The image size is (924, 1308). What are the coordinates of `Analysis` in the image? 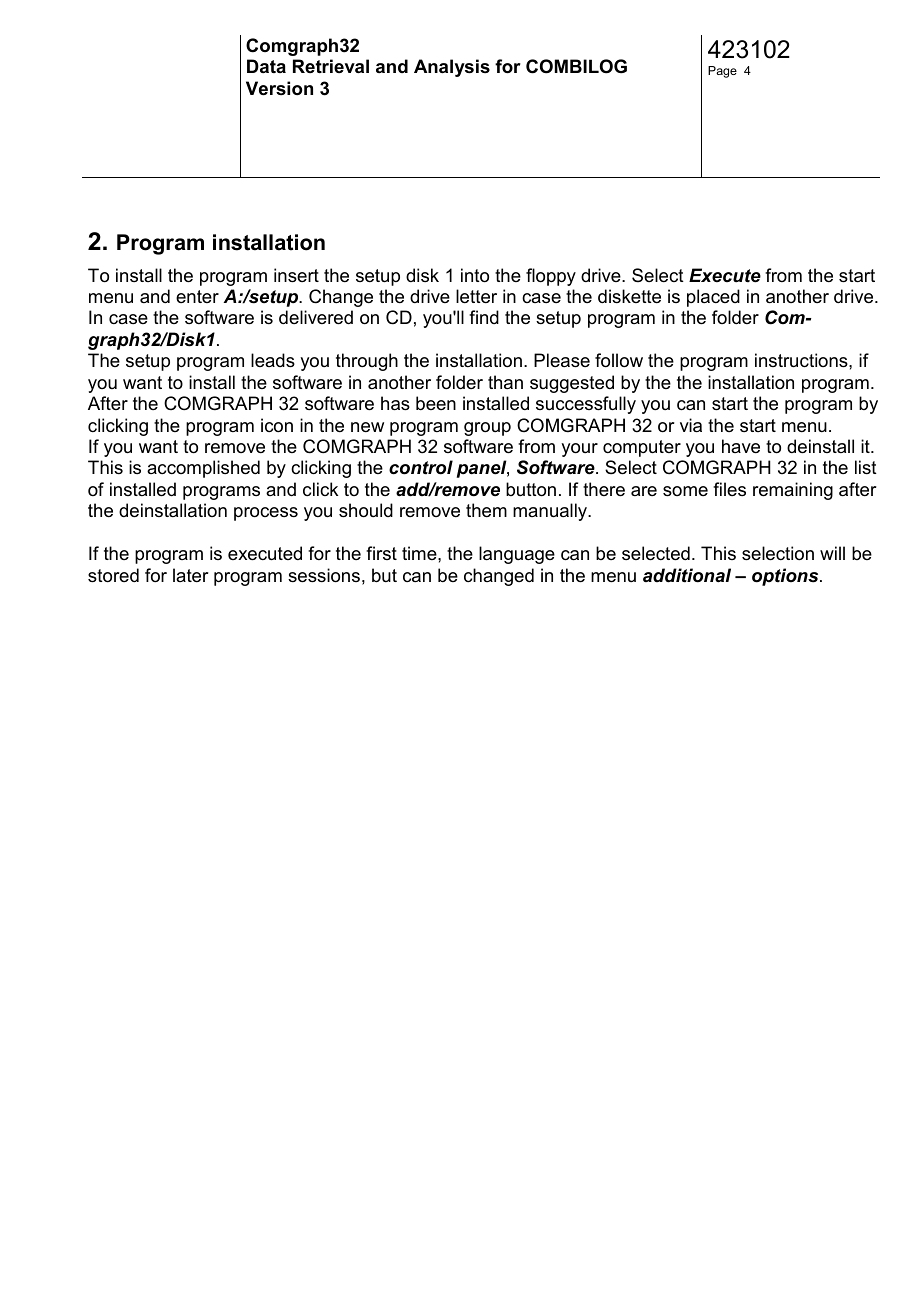 It's located at (452, 68).
